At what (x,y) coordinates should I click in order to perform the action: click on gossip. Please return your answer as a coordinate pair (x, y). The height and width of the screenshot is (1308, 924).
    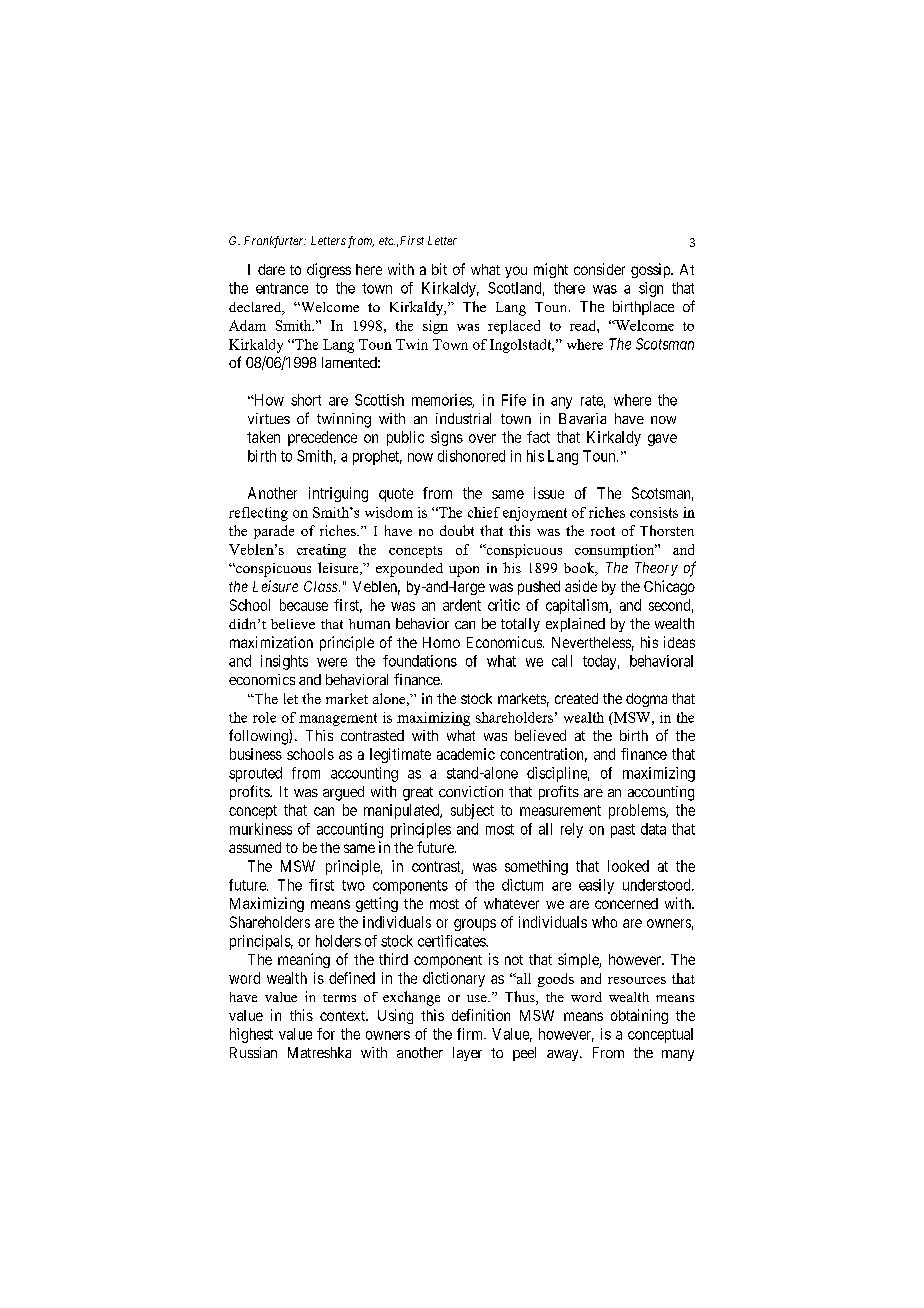
    Looking at the image, I should click on (651, 270).
